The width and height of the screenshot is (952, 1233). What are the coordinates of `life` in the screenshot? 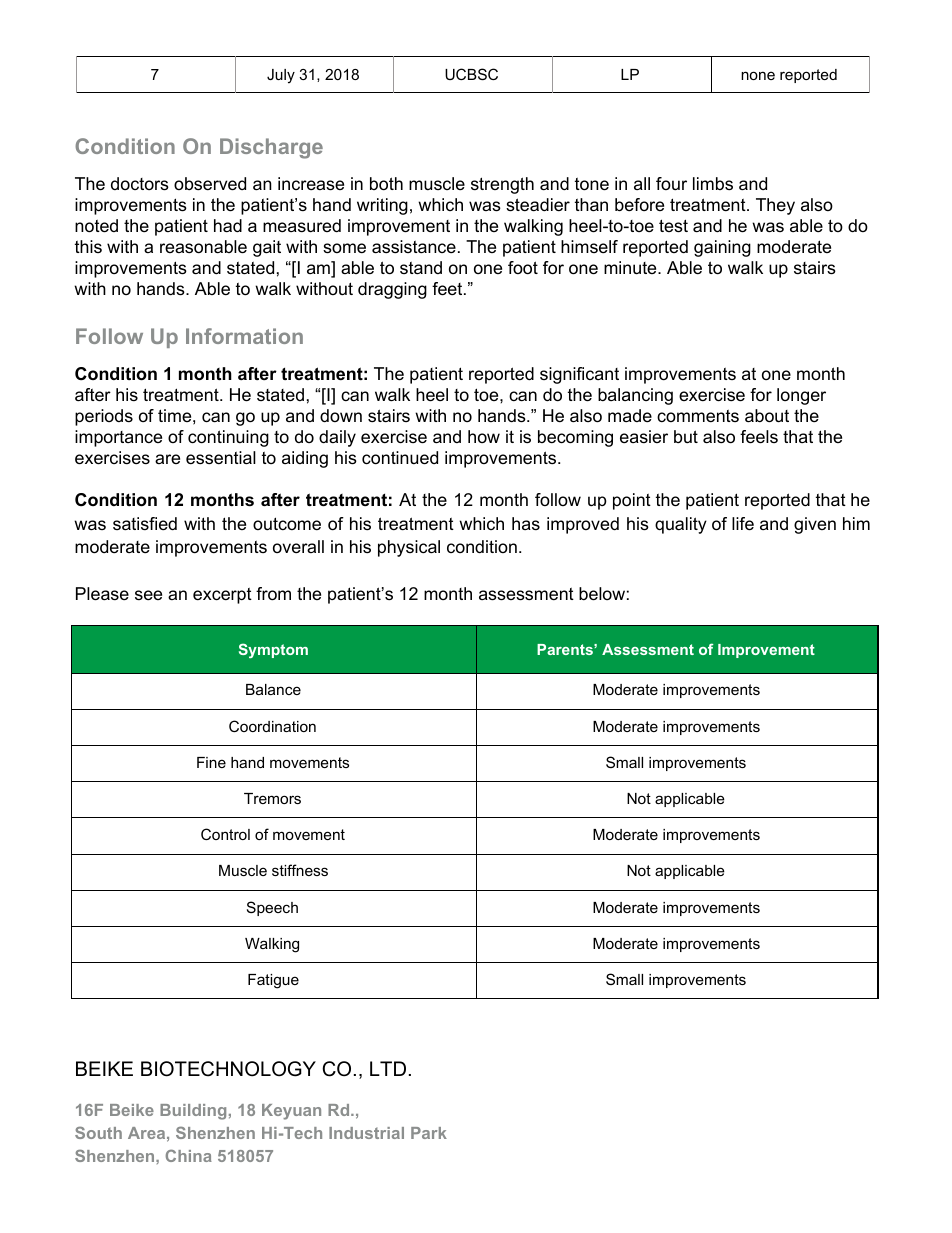 It's located at (743, 524).
